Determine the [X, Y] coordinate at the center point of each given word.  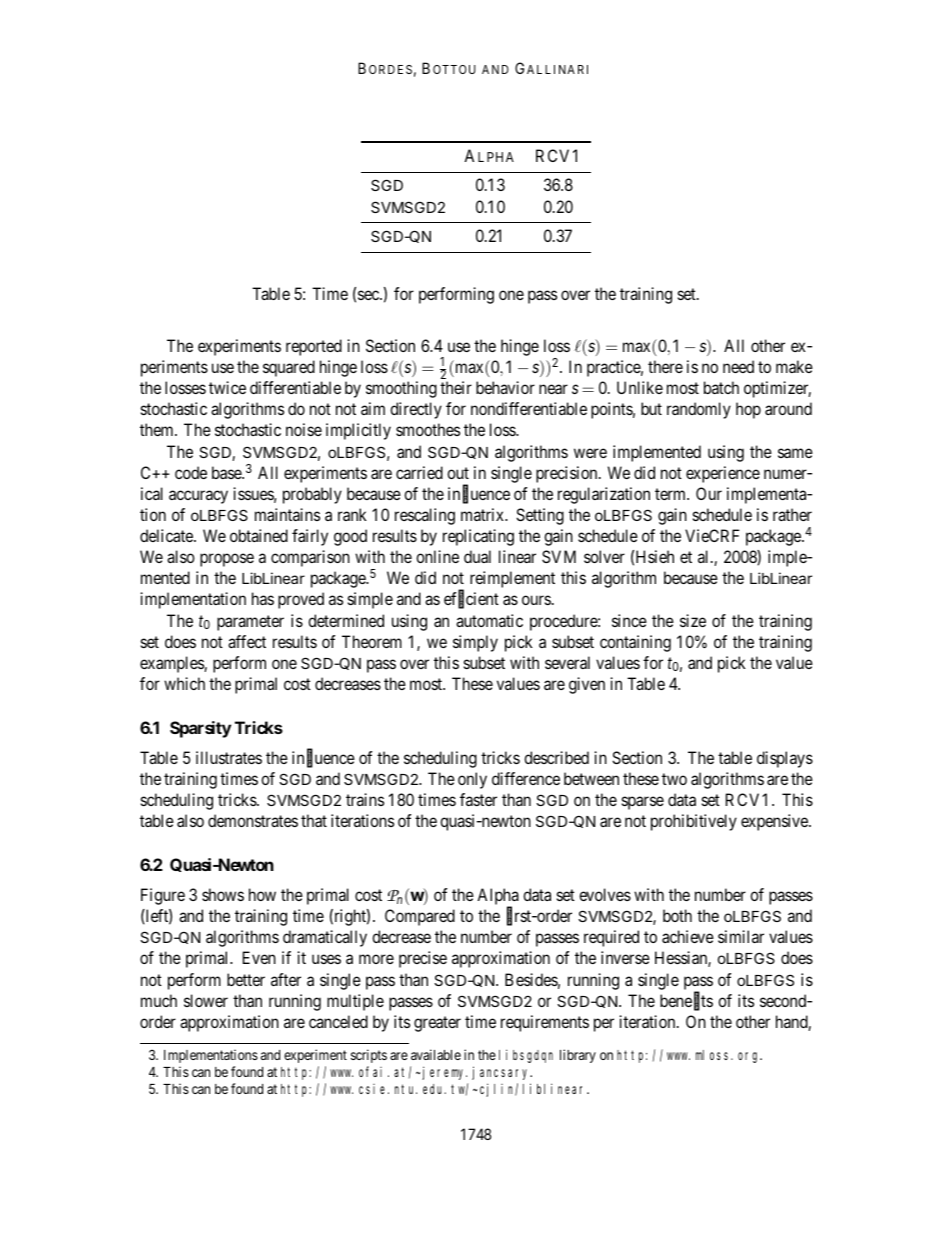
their [456, 387]
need [738, 366]
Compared [420, 917]
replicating [478, 537]
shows [223, 894]
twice [227, 387]
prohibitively [694, 822]
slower [206, 1000]
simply [475, 643]
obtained [259, 535]
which [184, 683]
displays [785, 759]
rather [792, 514]
